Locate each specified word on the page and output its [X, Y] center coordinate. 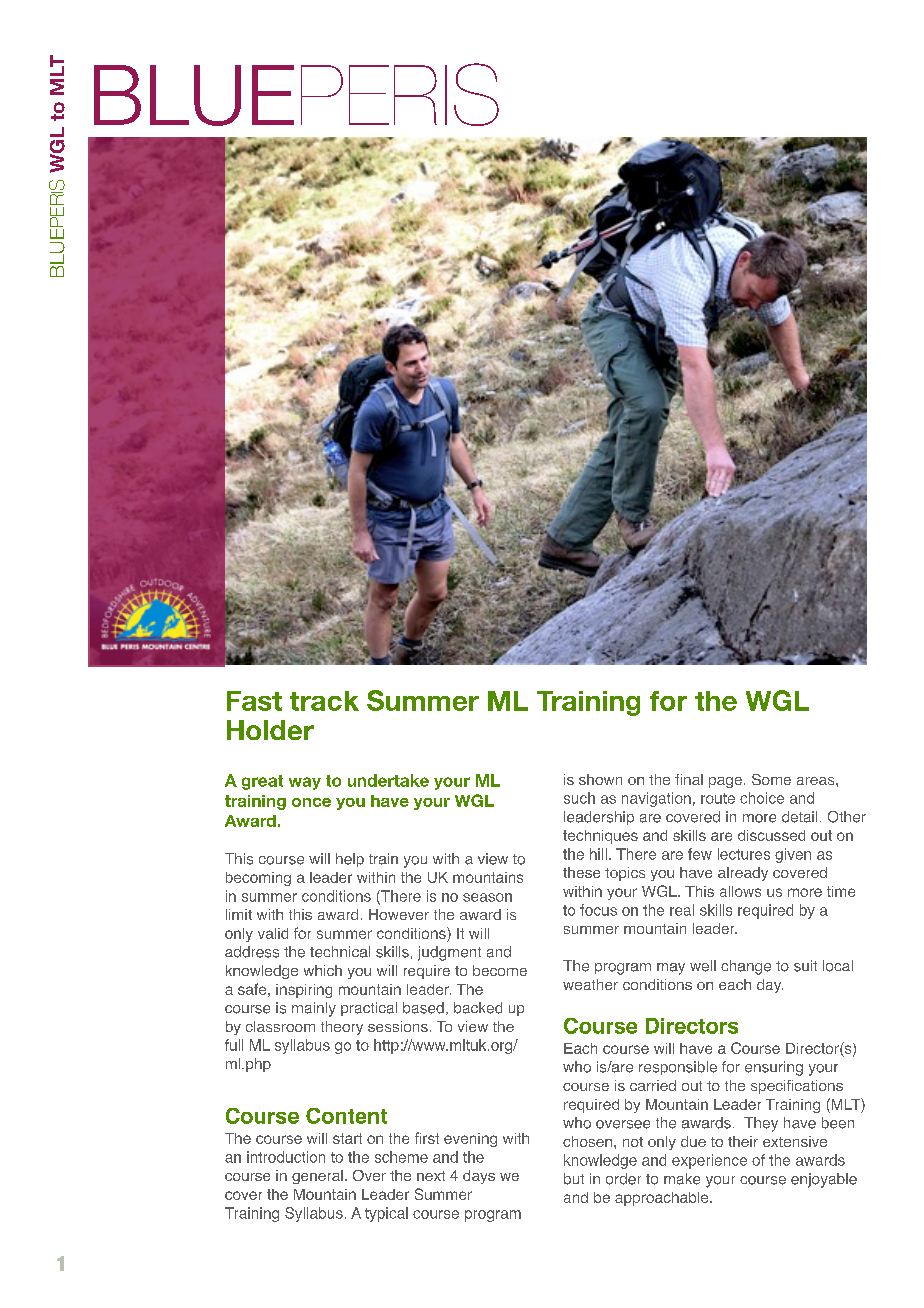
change [746, 967]
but [574, 1179]
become [500, 970]
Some [771, 779]
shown [600, 779]
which [323, 970]
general [317, 1177]
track [324, 701]
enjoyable [824, 1180]
